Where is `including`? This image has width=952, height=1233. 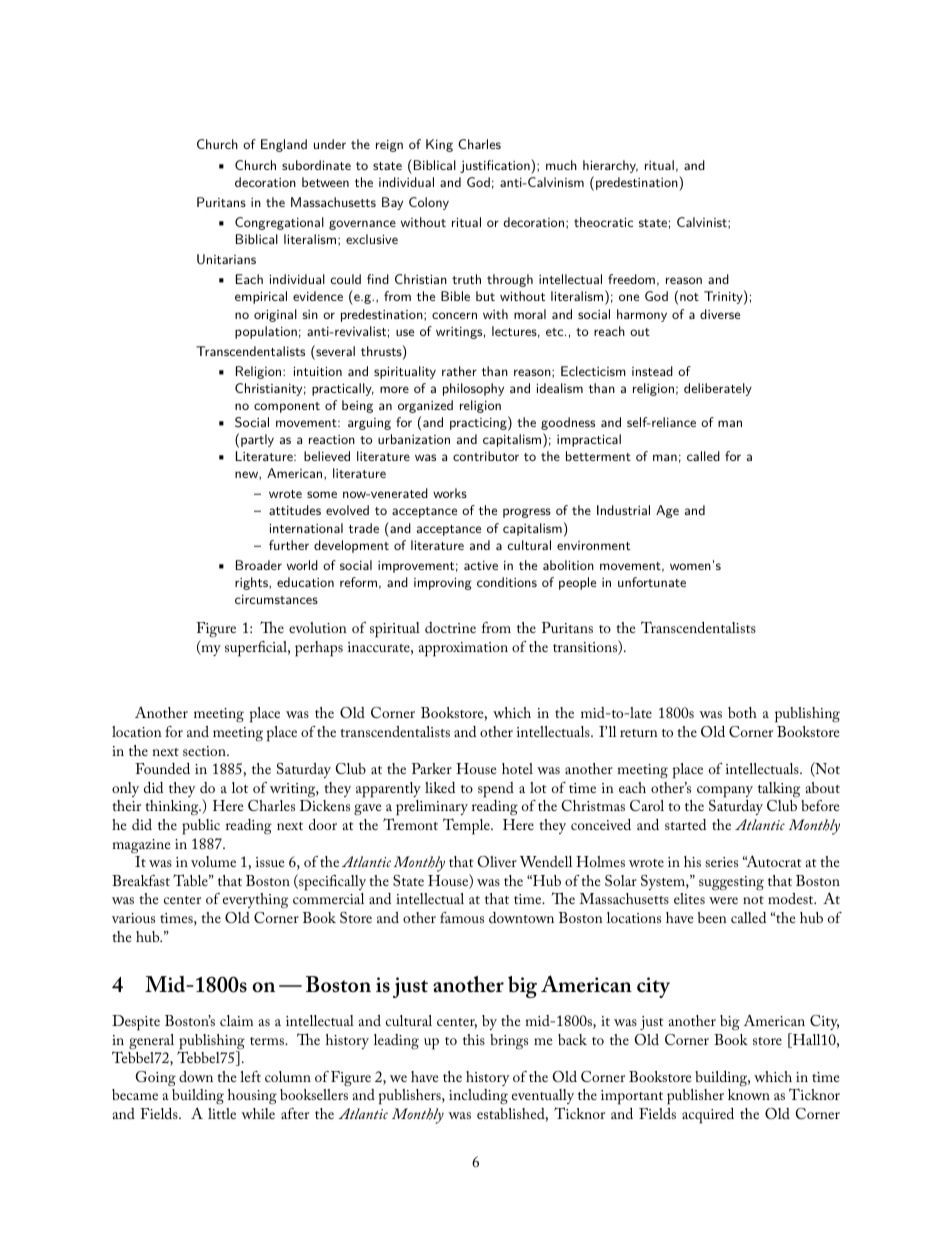
including is located at coordinates (478, 1097).
